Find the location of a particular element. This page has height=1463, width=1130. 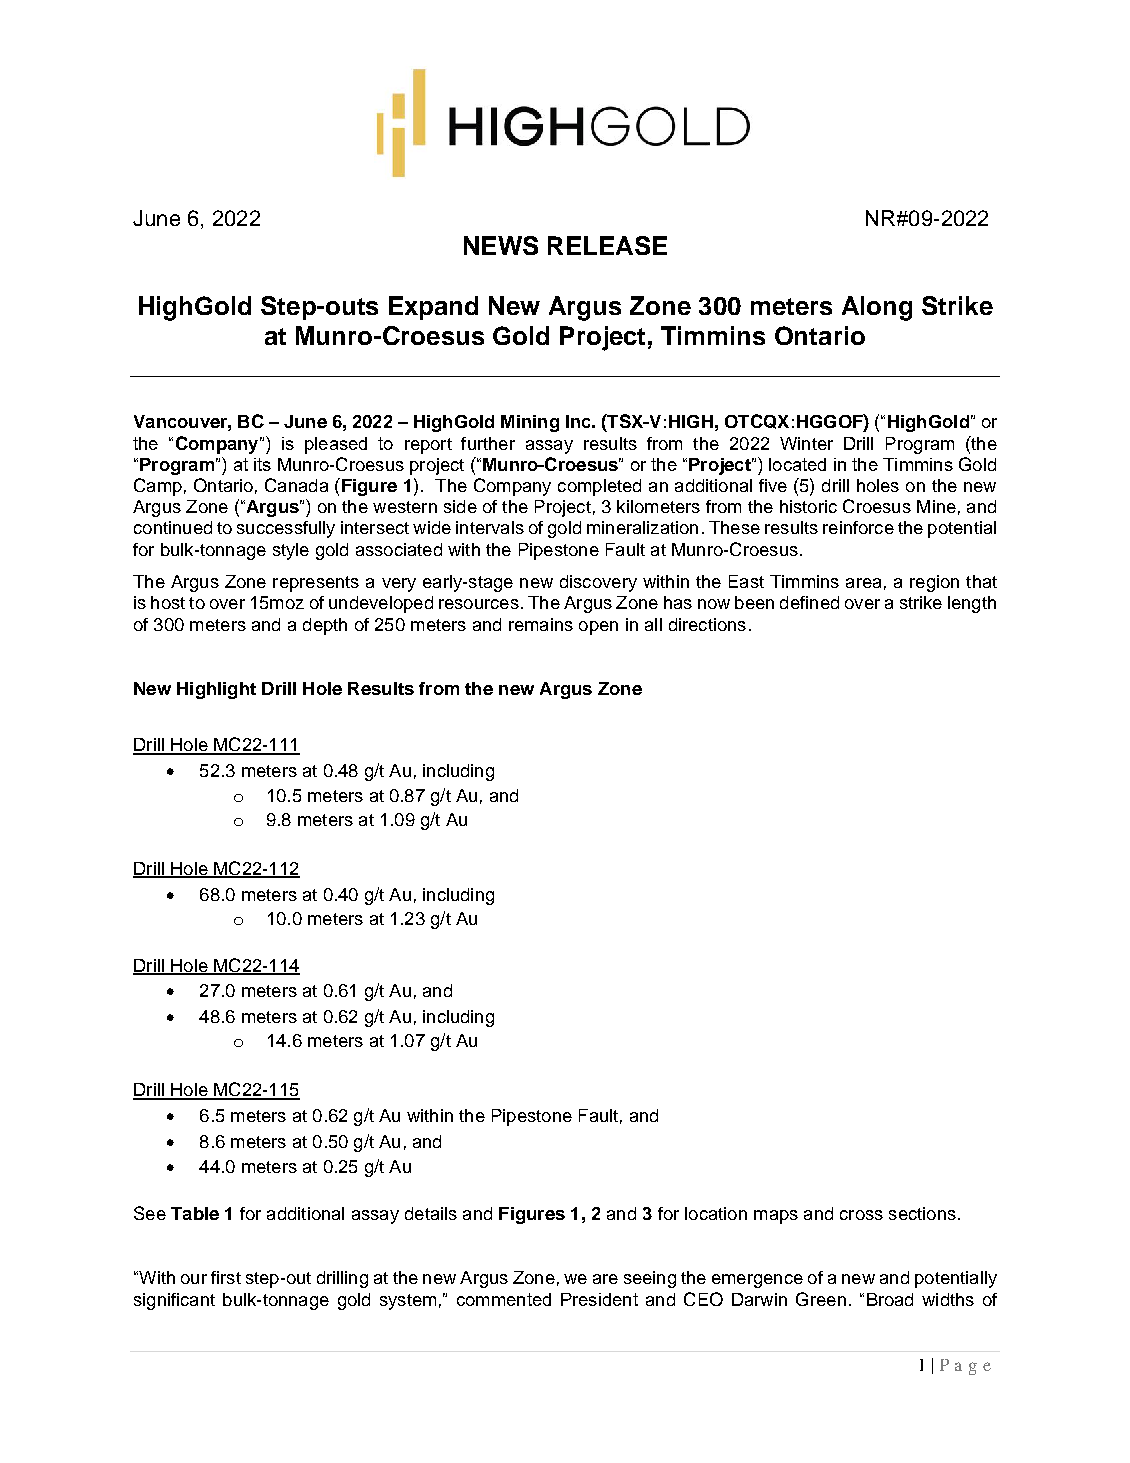

Expand is located at coordinates (433, 308).
